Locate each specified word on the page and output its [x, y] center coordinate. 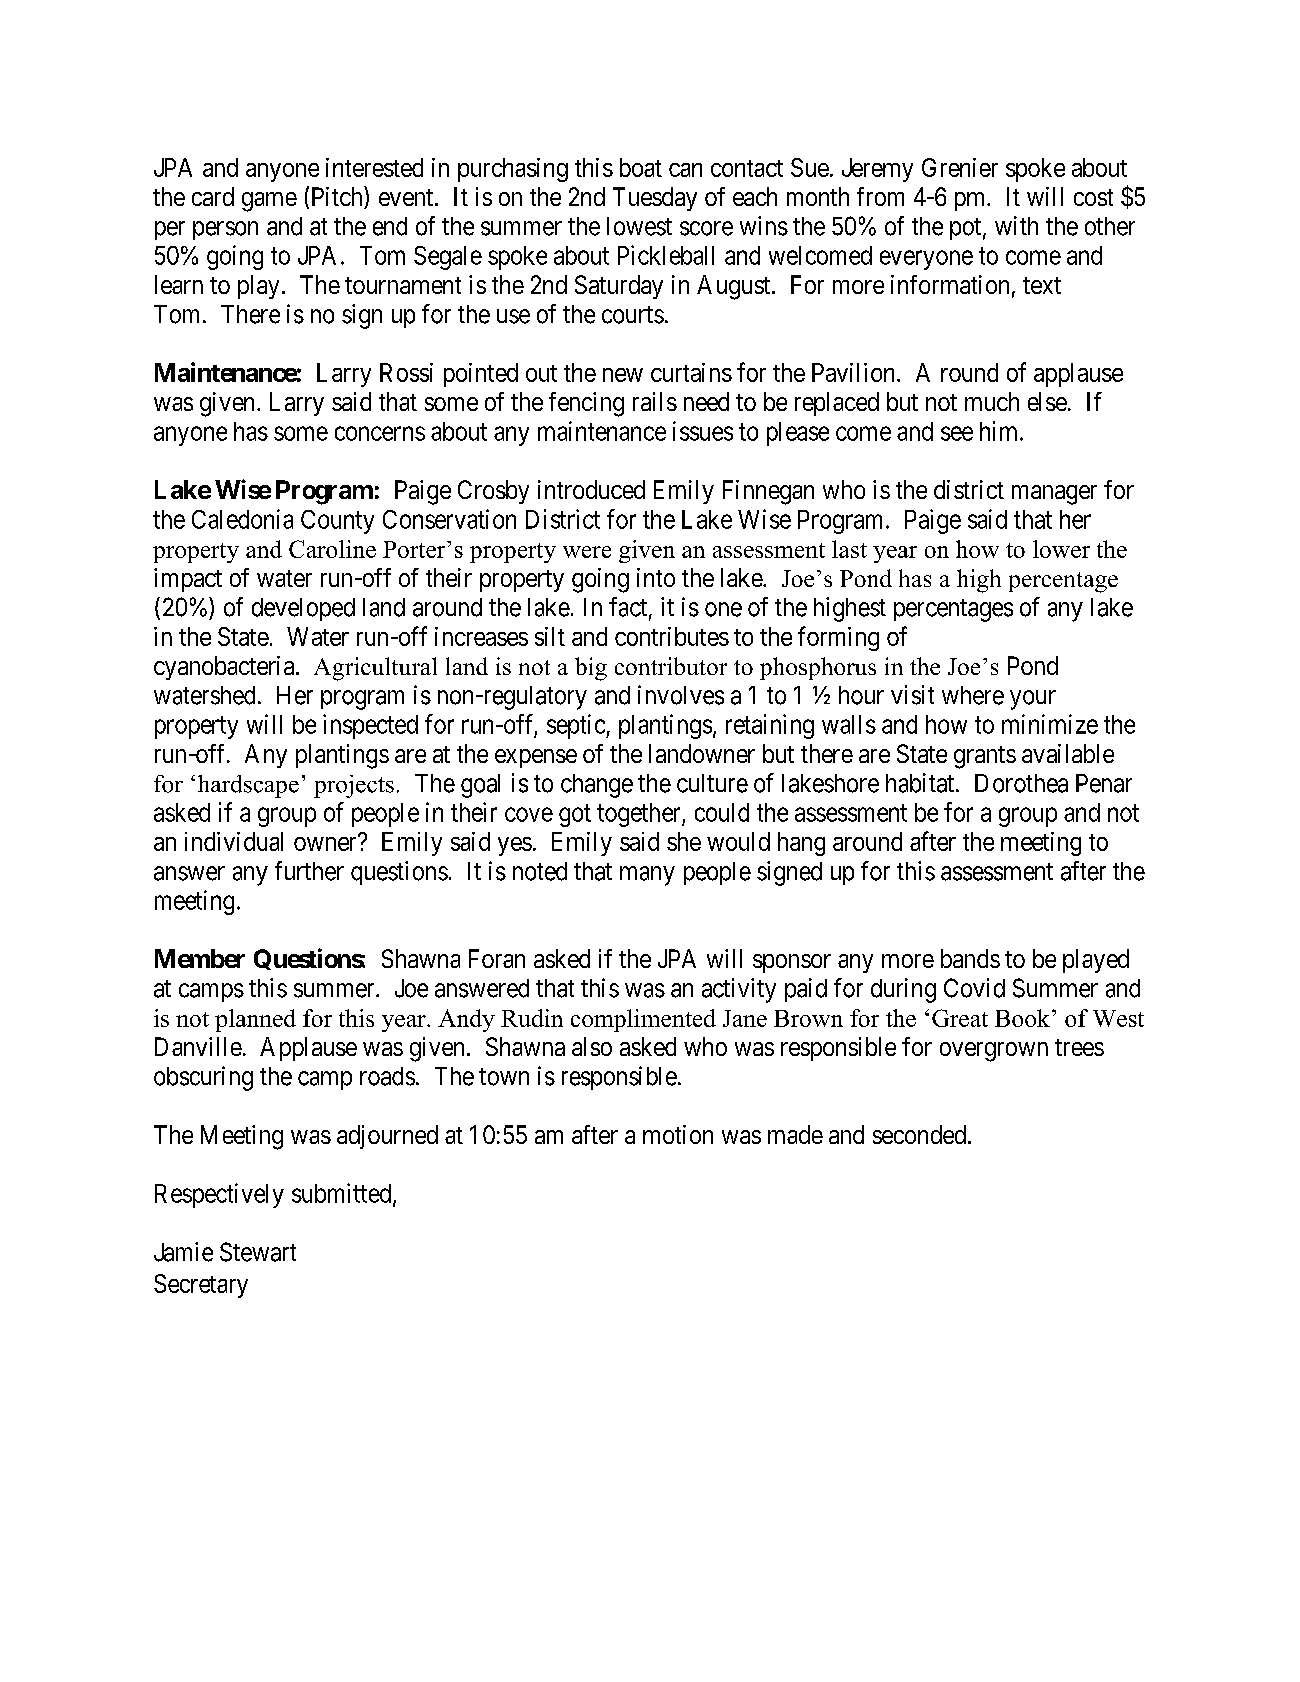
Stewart [258, 1252]
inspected [370, 726]
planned [255, 1020]
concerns [380, 433]
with [1016, 225]
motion [678, 1134]
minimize [1050, 724]
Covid [974, 988]
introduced [591, 489]
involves [681, 695]
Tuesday [655, 199]
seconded [919, 1134]
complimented [643, 1020]
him [1000, 431]
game [269, 202]
